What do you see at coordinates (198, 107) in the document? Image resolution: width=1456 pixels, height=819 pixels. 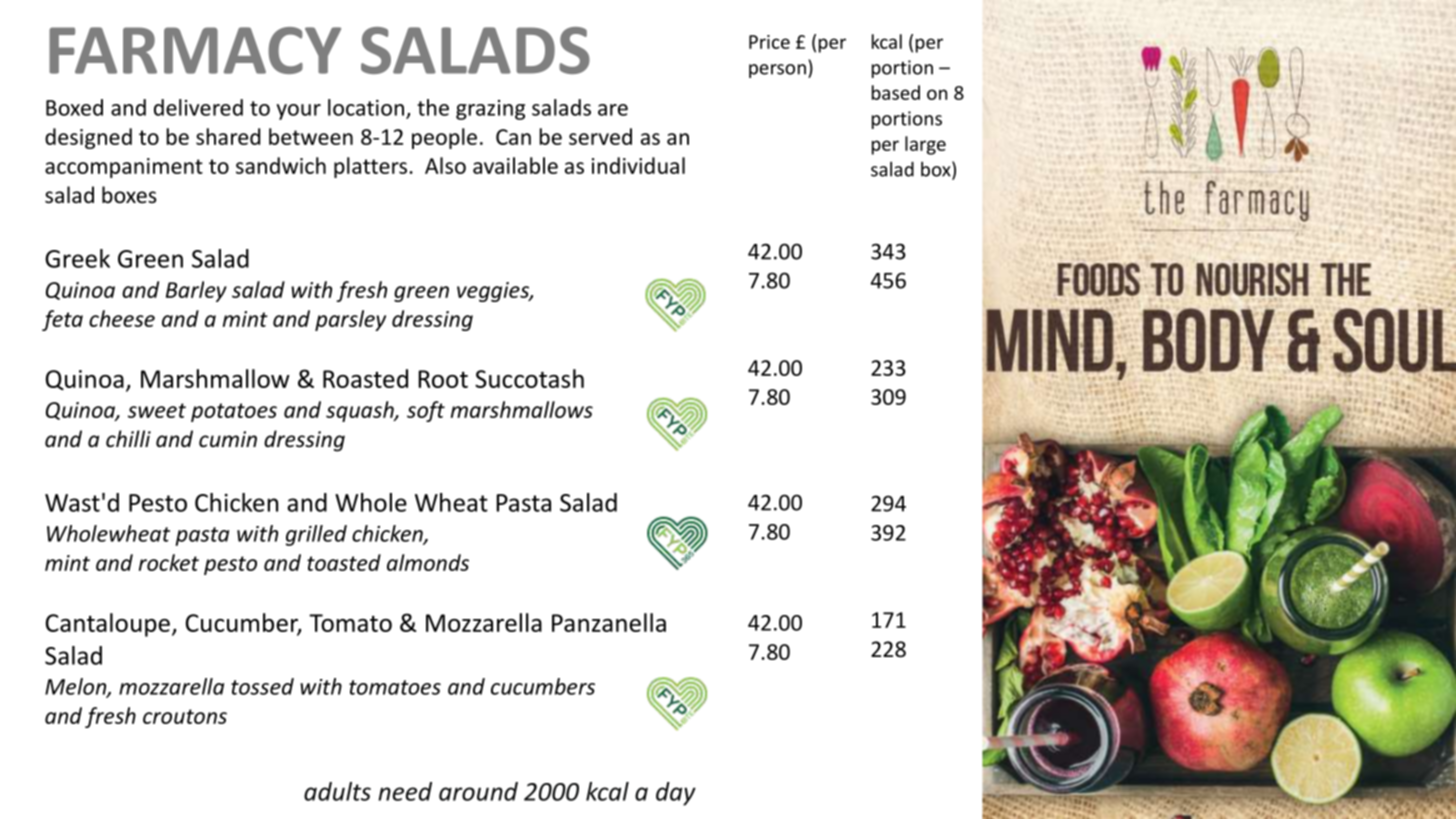 I see `delivered` at bounding box center [198, 107].
